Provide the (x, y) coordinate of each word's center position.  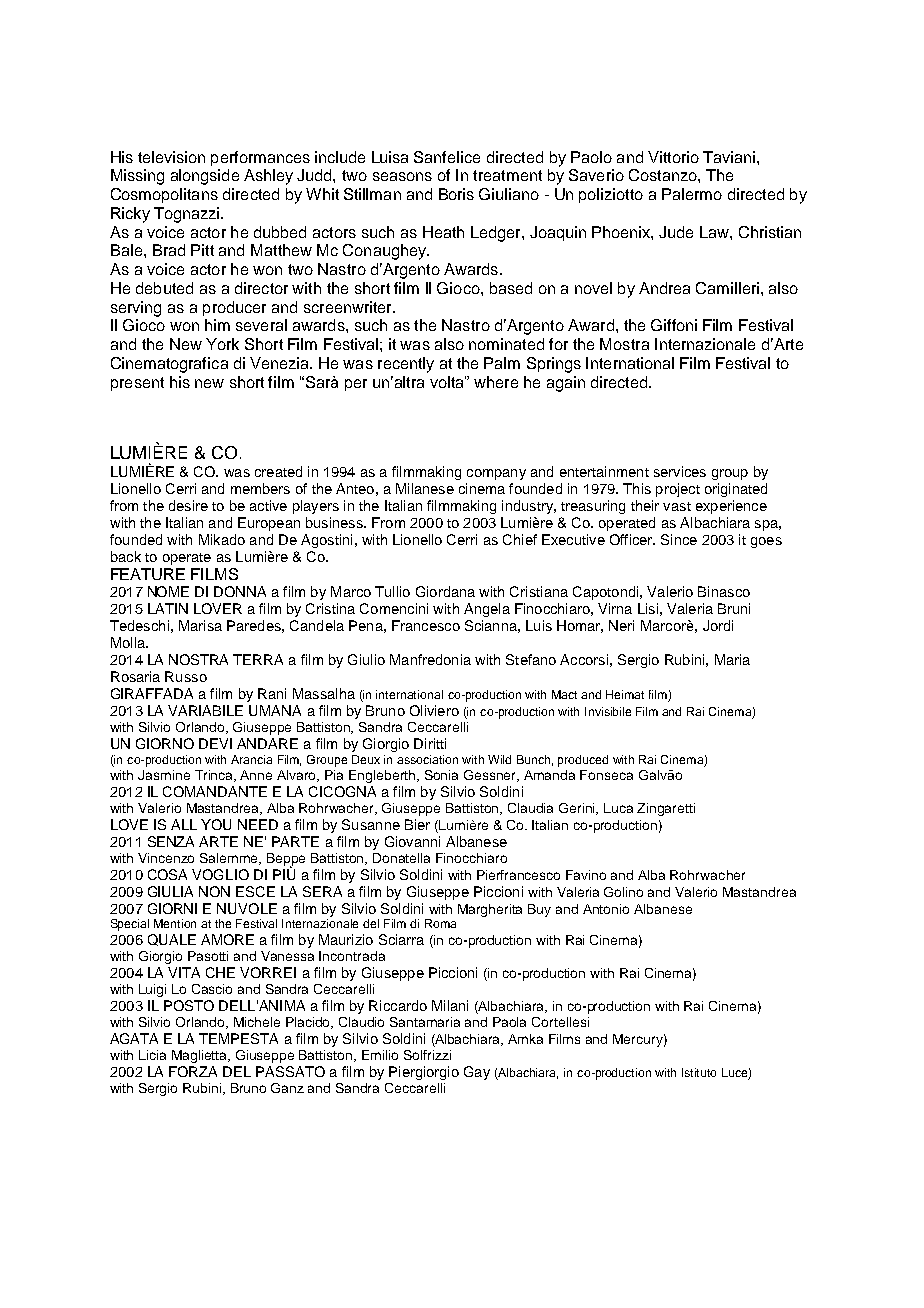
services (680, 471)
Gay (477, 1073)
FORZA (193, 1071)
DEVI (215, 743)
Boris (456, 194)
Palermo (692, 194)
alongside (205, 177)
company (496, 474)
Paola (509, 1022)
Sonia (441, 775)
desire (188, 505)
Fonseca (606, 775)
